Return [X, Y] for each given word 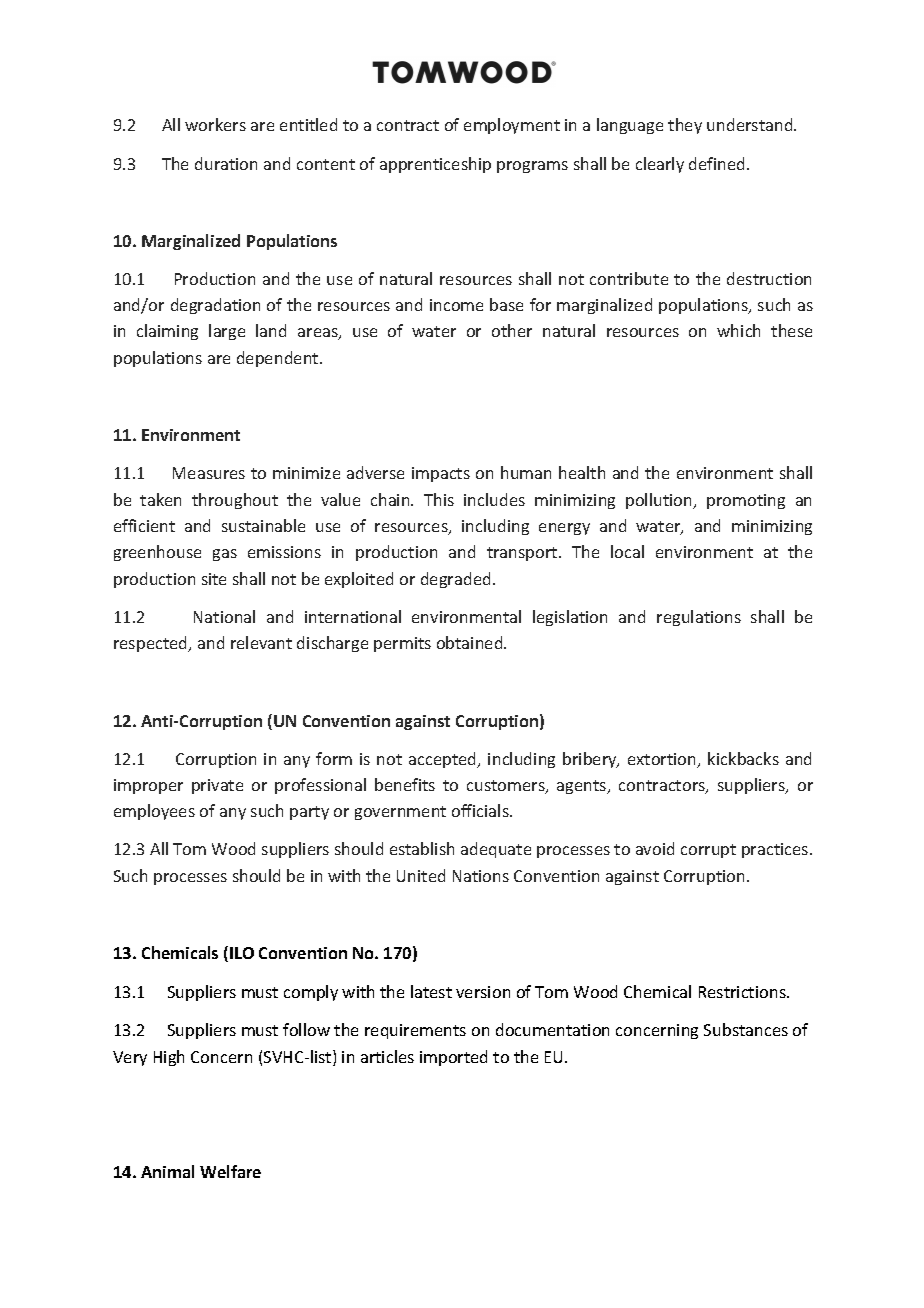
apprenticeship [435, 165]
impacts [441, 474]
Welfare [230, 1171]
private [217, 786]
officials [481, 810]
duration [226, 163]
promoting [746, 501]
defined [718, 163]
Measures [209, 473]
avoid [655, 848]
